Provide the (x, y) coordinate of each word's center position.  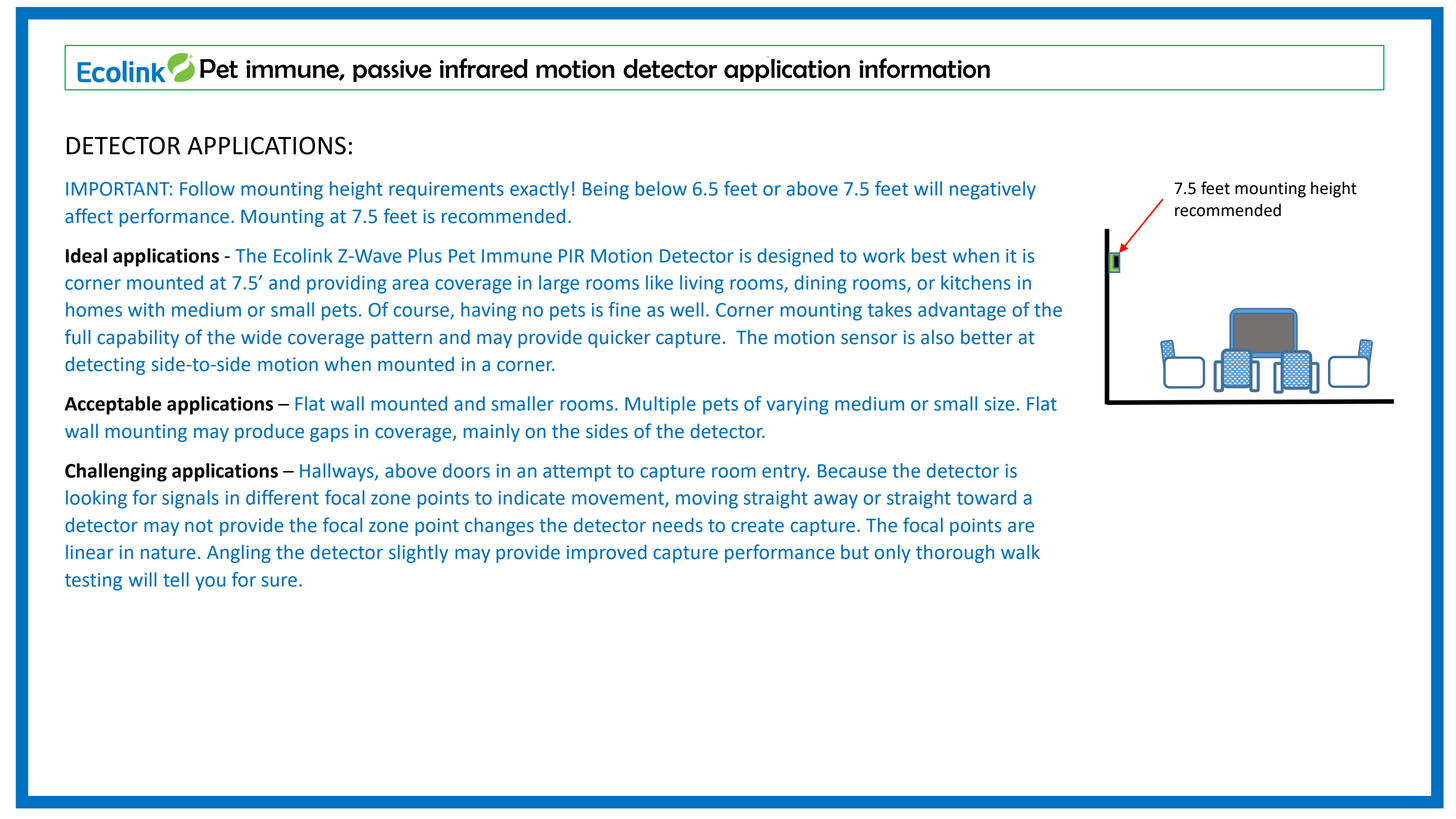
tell (176, 579)
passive (392, 71)
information (924, 68)
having (488, 311)
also (937, 337)
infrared (484, 68)
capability (138, 339)
